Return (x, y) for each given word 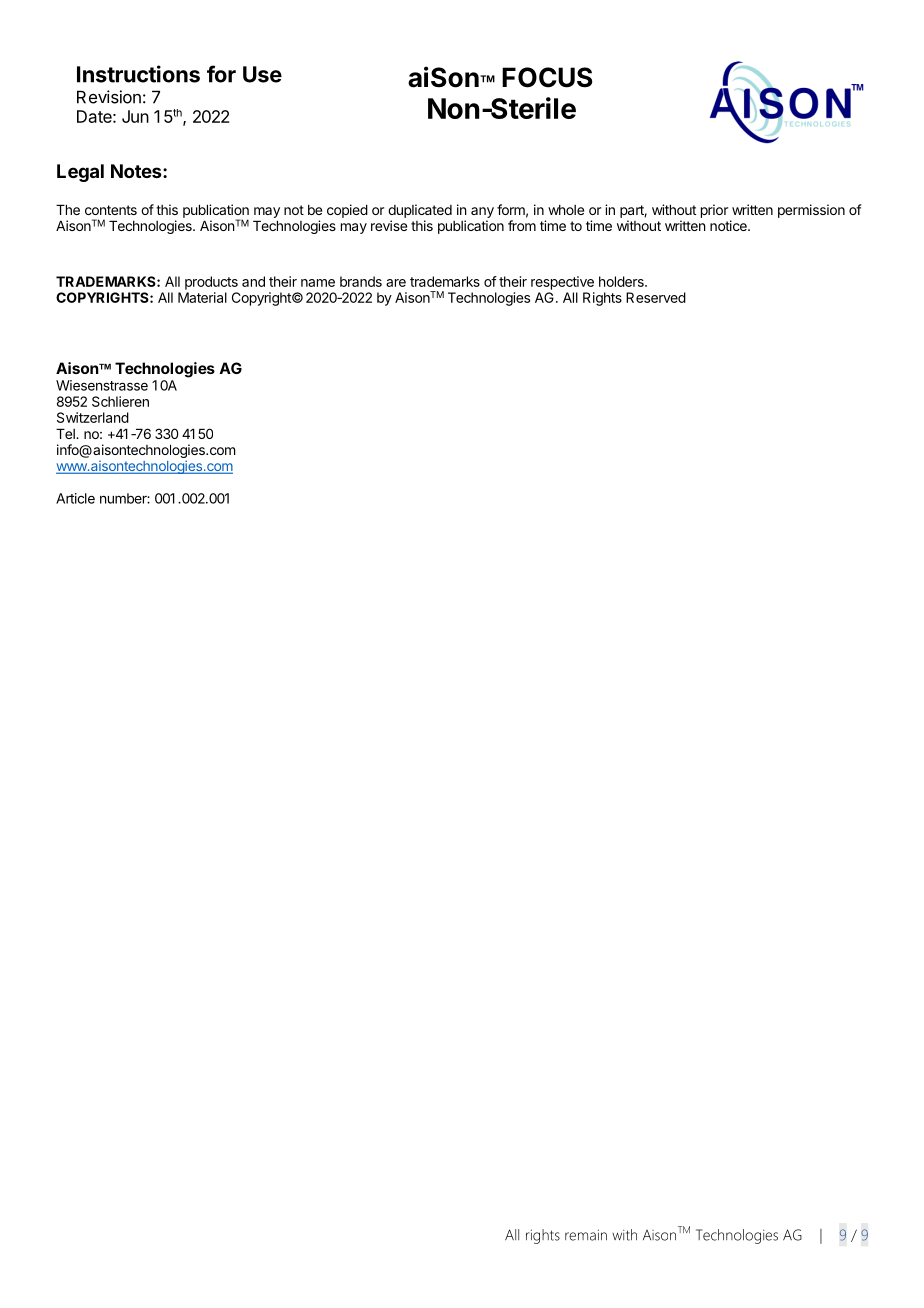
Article (75, 498)
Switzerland (93, 417)
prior (714, 211)
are (396, 283)
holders (622, 281)
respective (562, 283)
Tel (66, 433)
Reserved (656, 297)
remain (586, 1235)
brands (361, 281)
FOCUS (547, 77)
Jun (135, 116)
